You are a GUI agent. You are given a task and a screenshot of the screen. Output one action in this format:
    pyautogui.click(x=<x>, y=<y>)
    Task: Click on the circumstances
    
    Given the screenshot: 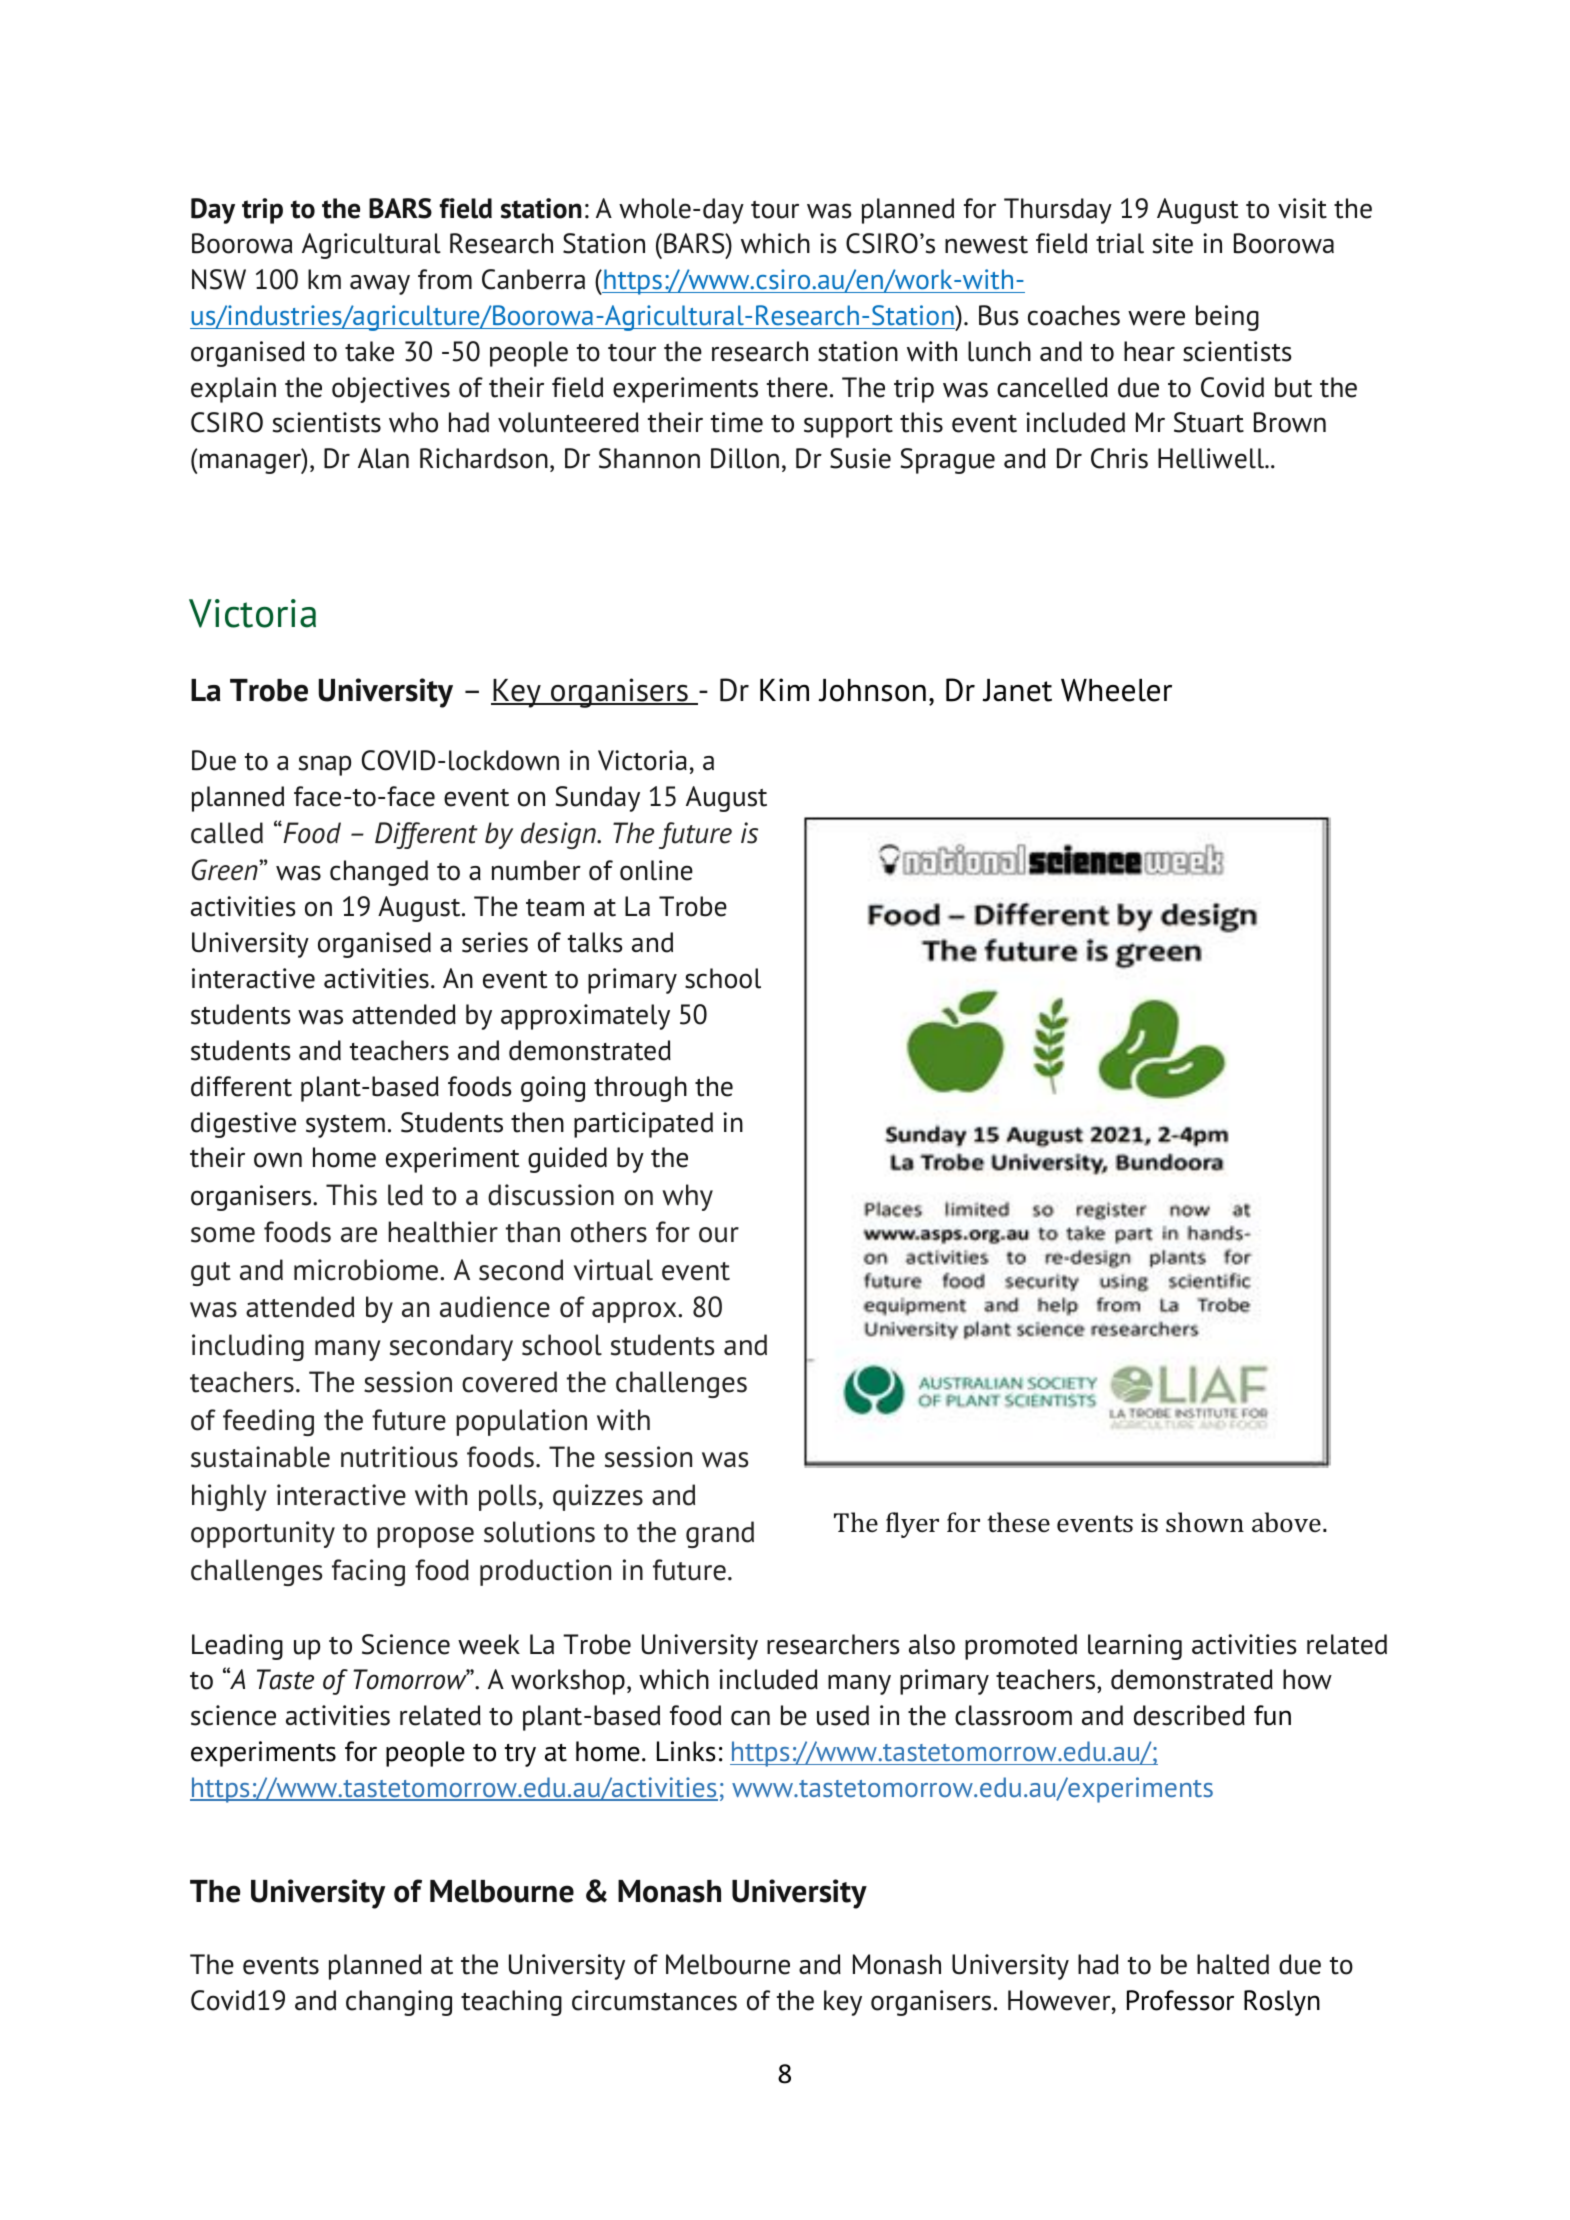 What is the action you would take?
    pyautogui.click(x=654, y=2000)
